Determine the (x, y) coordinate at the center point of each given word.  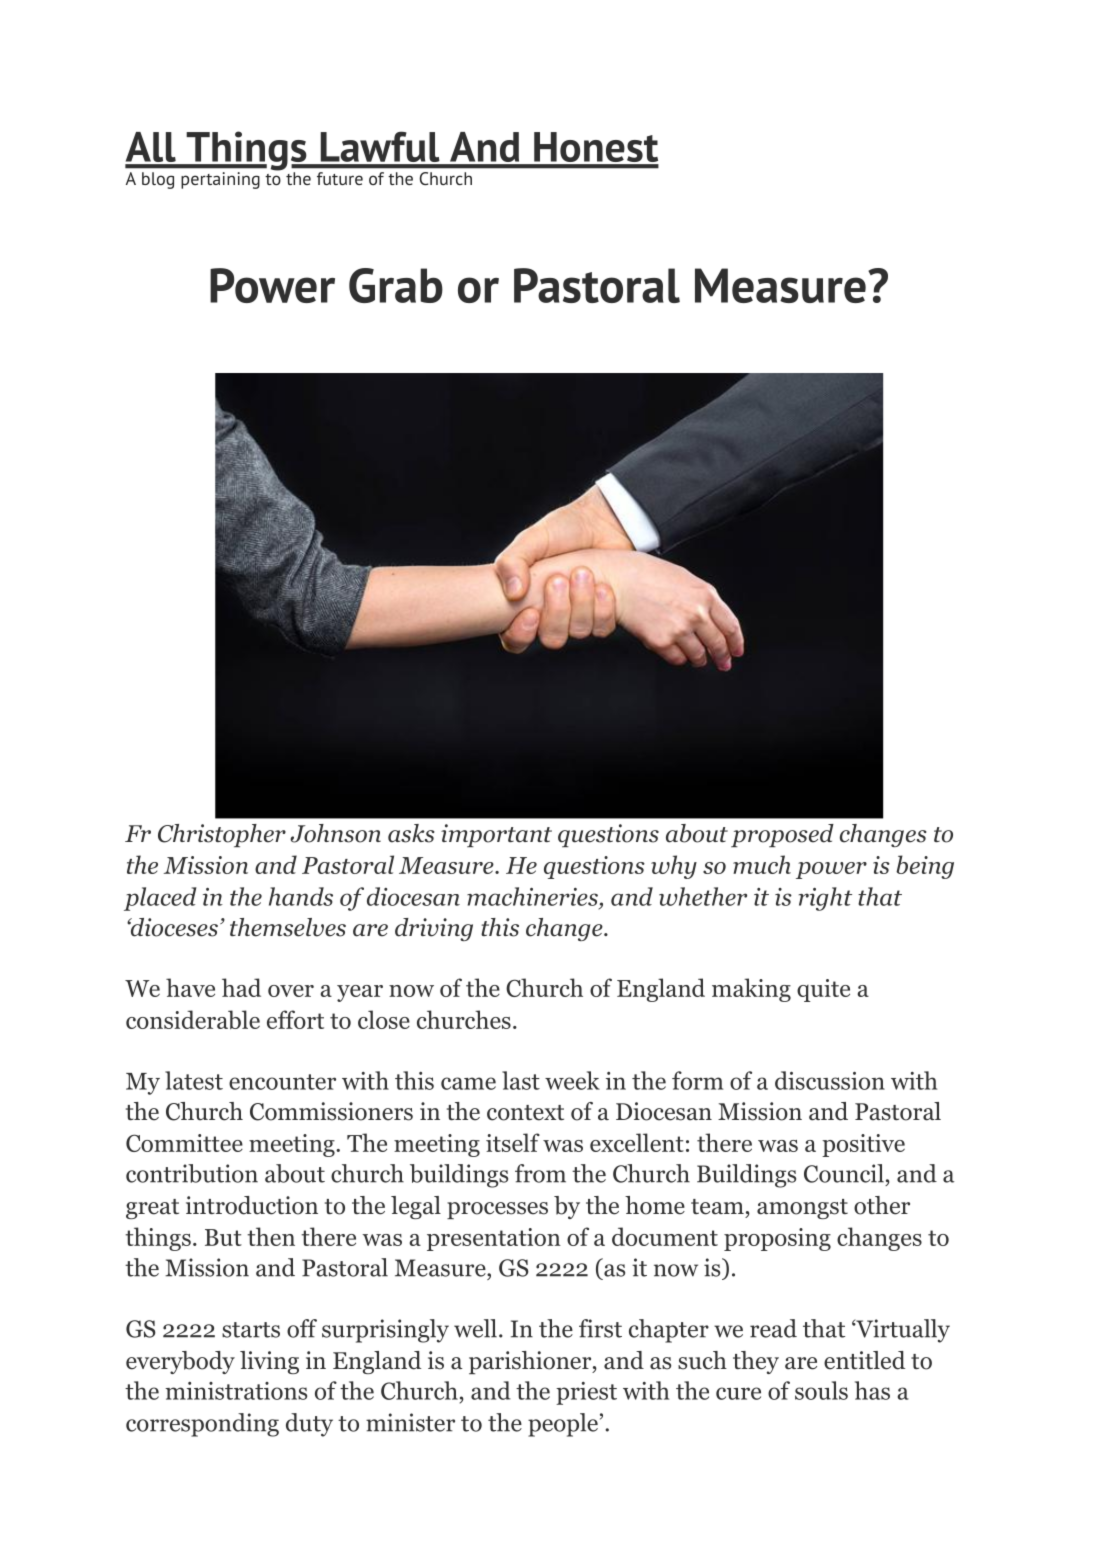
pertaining (220, 180)
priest (586, 1393)
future (340, 178)
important (496, 835)
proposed (782, 835)
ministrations (236, 1391)
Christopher (222, 835)
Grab (396, 285)
